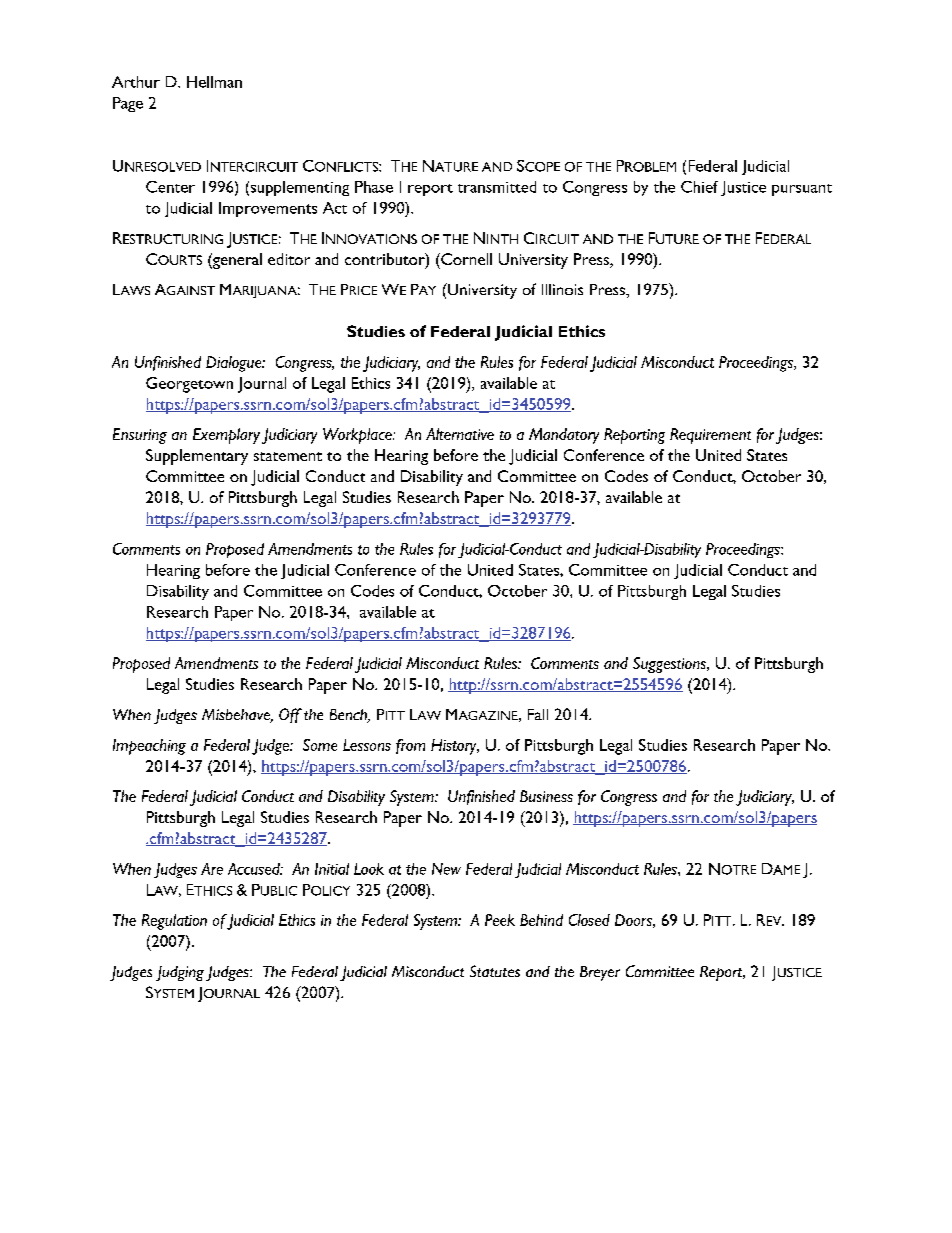 This image has height=1233, width=952. I want to click on Impeaching, so click(149, 747).
